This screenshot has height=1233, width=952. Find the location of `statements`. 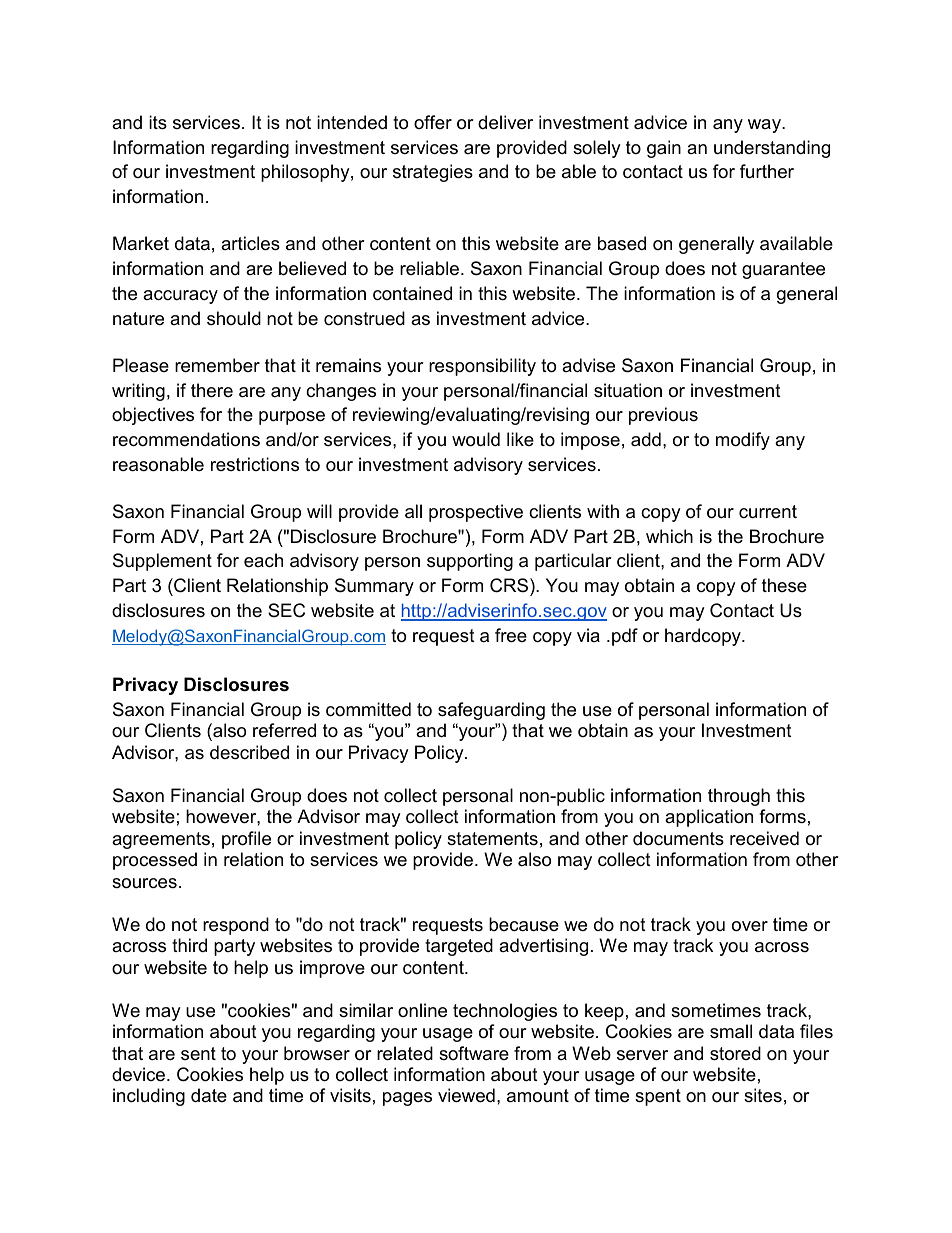

statements is located at coordinates (492, 839).
